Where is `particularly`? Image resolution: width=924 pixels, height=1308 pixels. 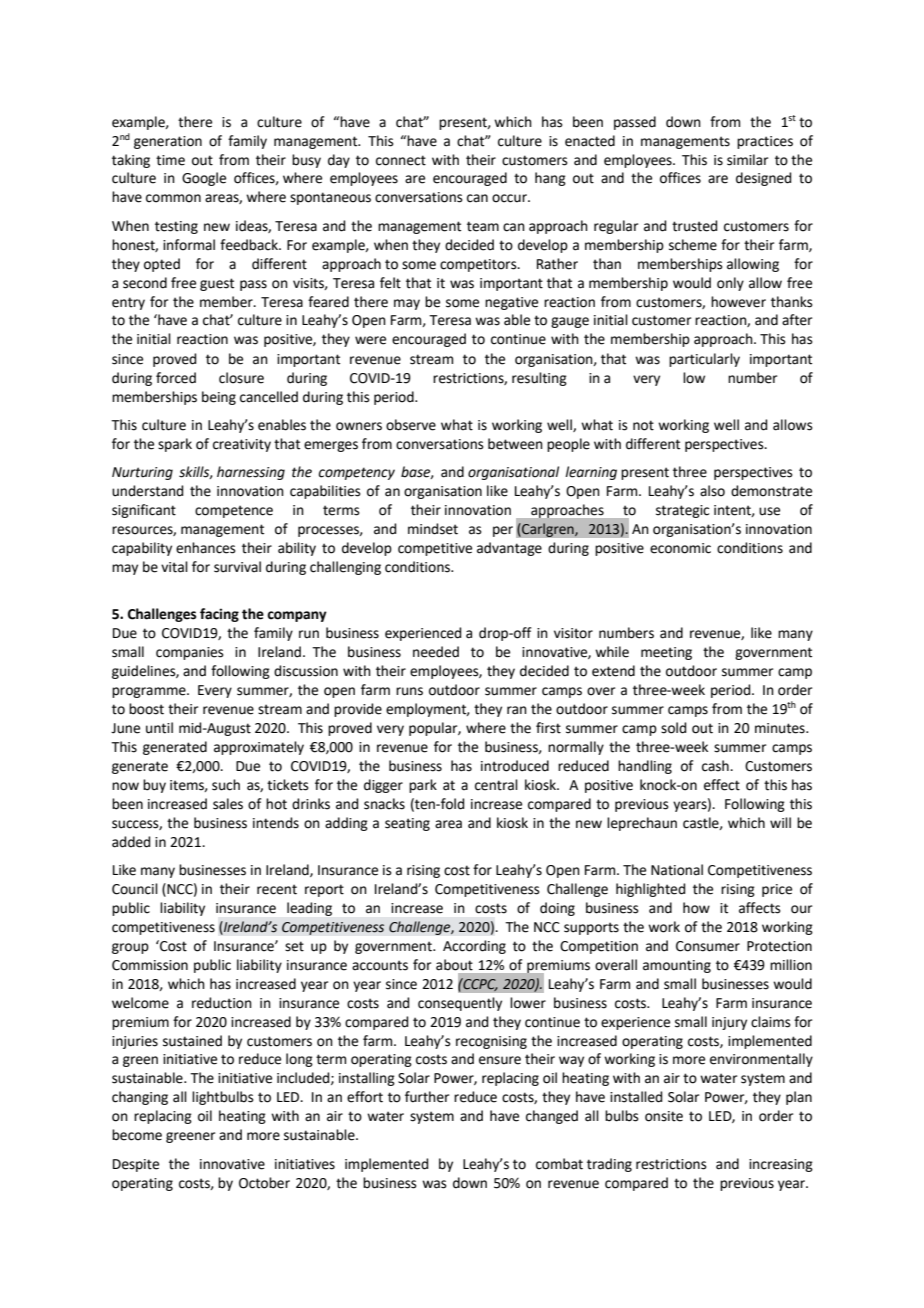 particularly is located at coordinates (704, 360).
